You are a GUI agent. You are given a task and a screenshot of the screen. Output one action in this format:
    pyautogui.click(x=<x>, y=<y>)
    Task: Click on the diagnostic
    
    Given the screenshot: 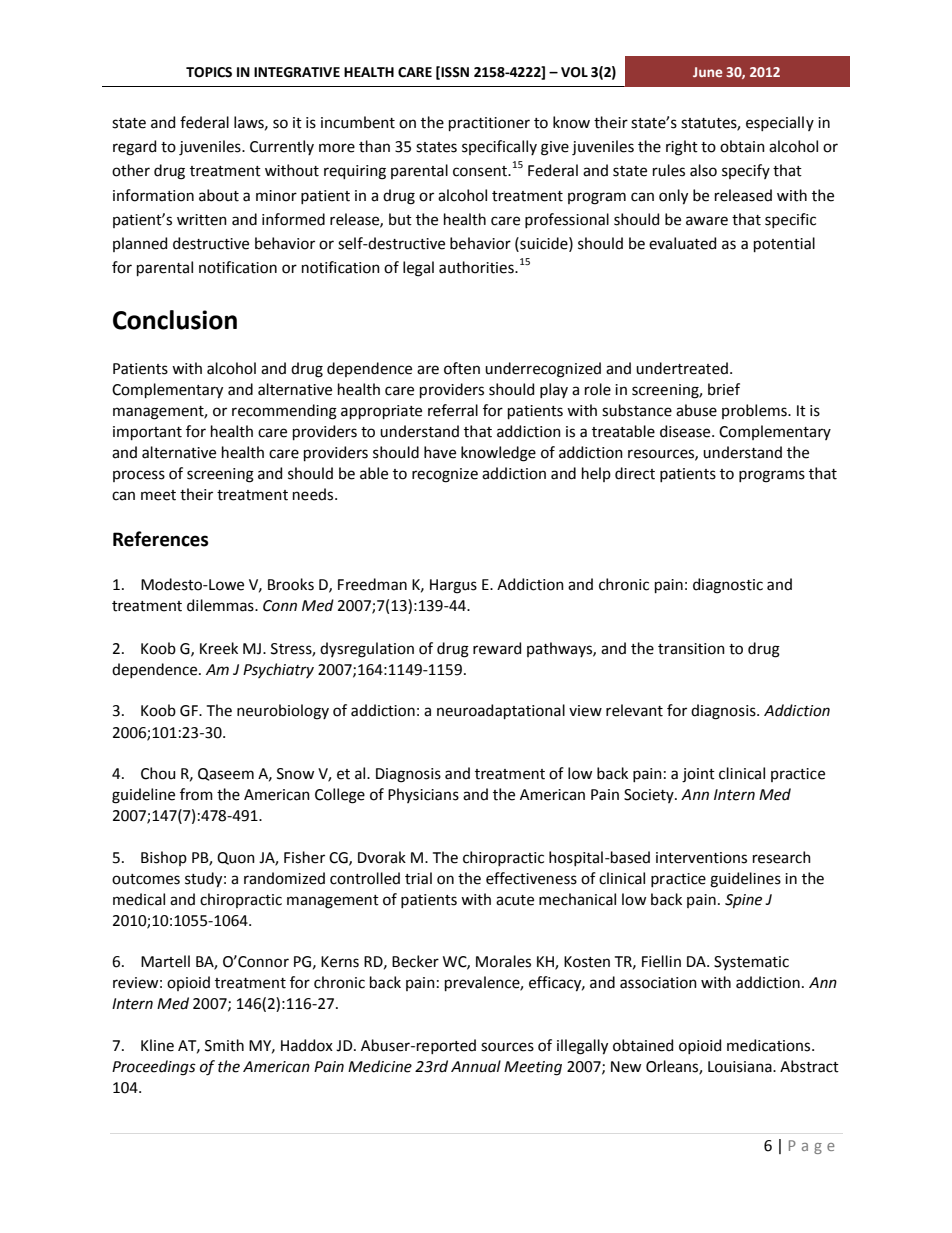 What is the action you would take?
    pyautogui.click(x=728, y=586)
